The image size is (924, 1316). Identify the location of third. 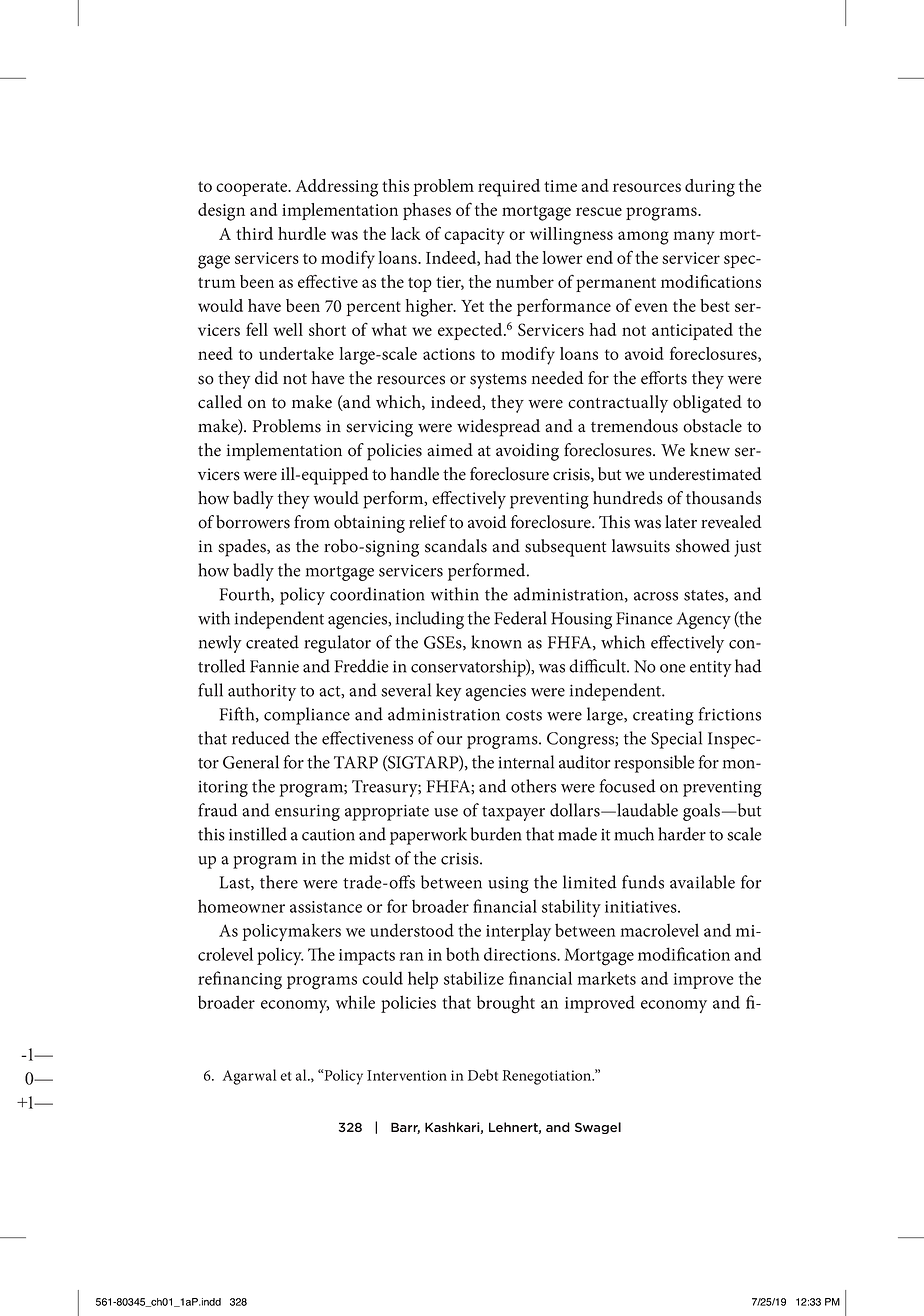
(254, 233).
